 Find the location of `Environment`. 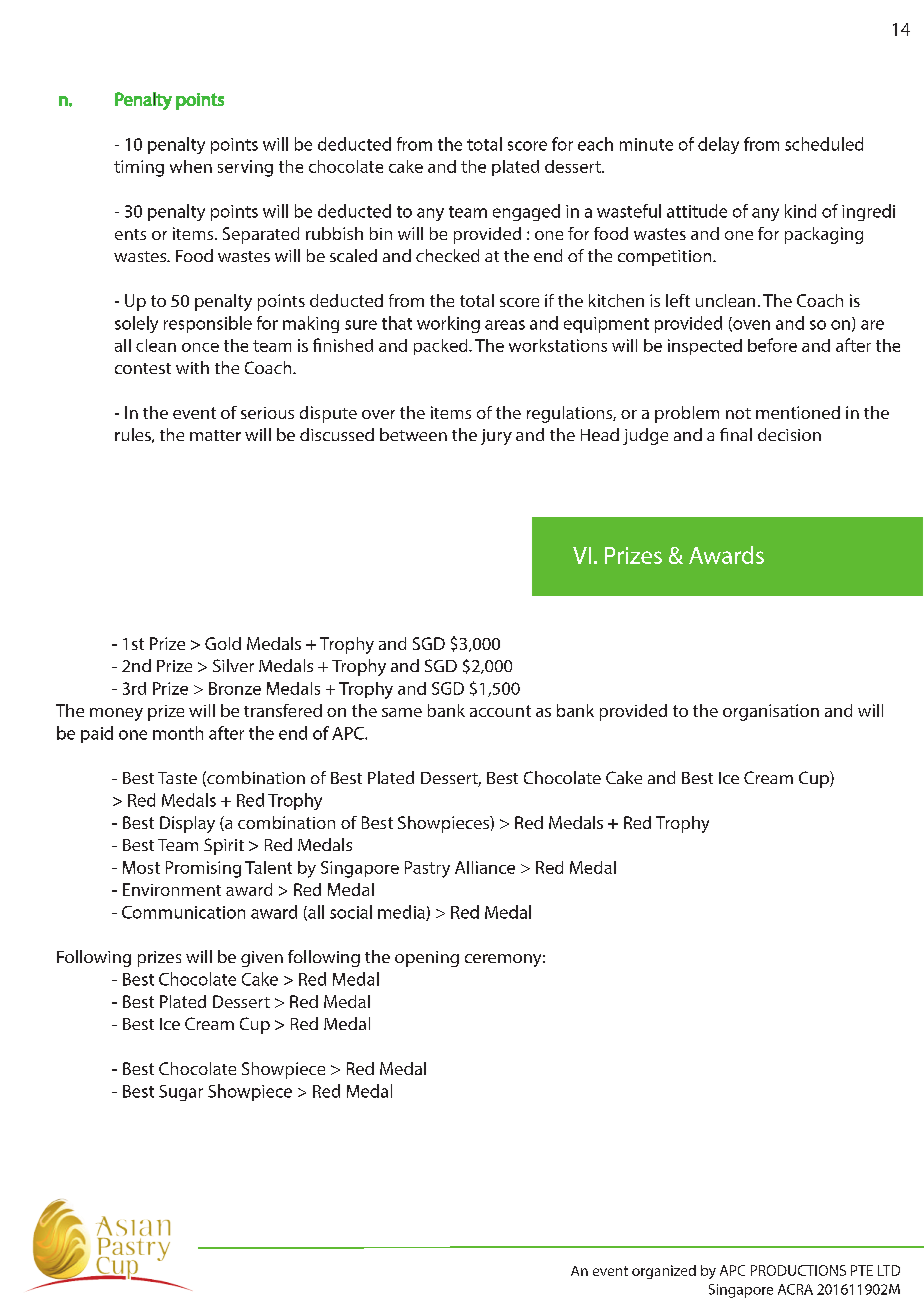

Environment is located at coordinates (172, 889).
